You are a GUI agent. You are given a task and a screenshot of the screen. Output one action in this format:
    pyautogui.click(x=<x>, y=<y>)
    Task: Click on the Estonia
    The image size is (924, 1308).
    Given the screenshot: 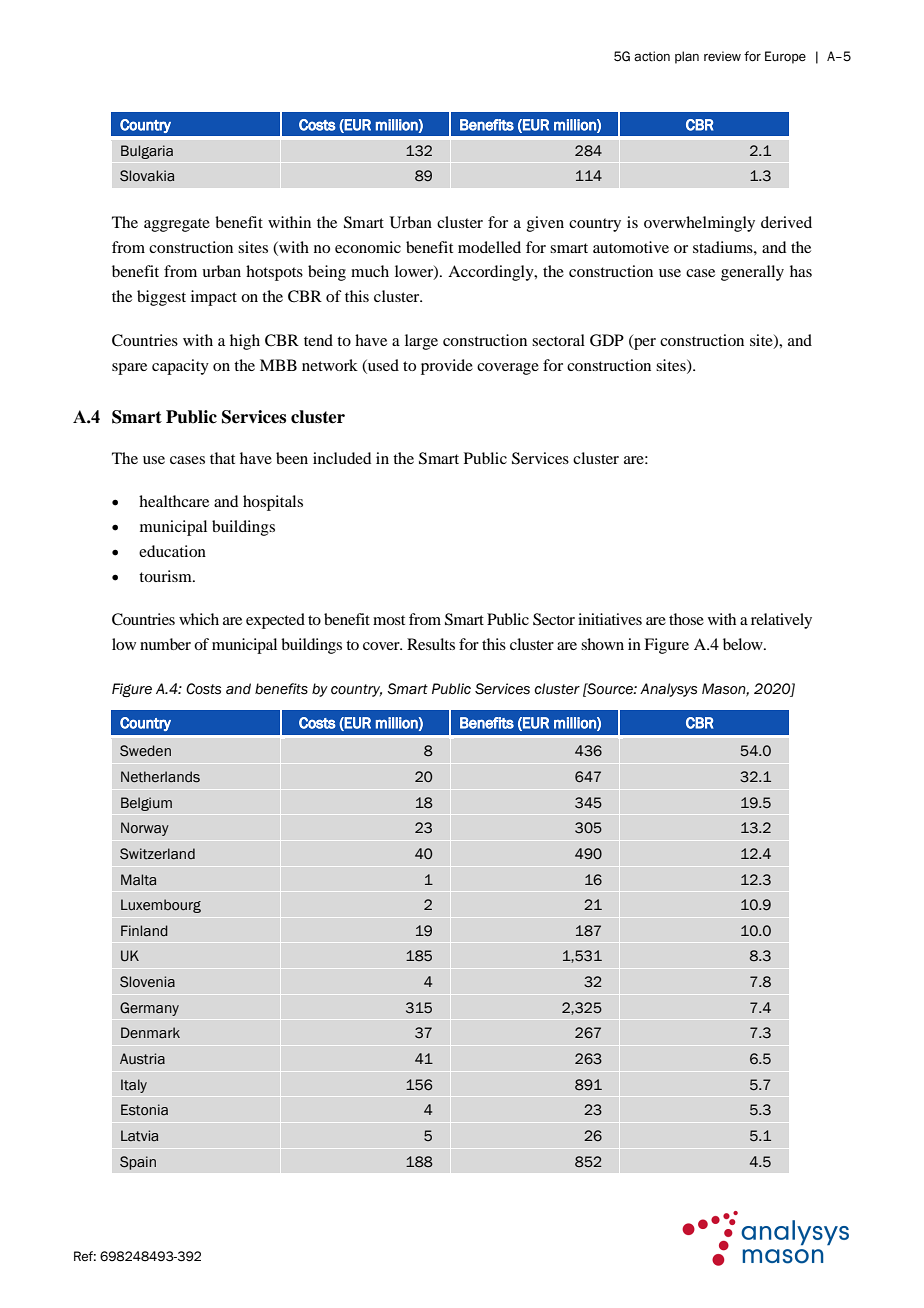 What is the action you would take?
    pyautogui.click(x=144, y=1110)
